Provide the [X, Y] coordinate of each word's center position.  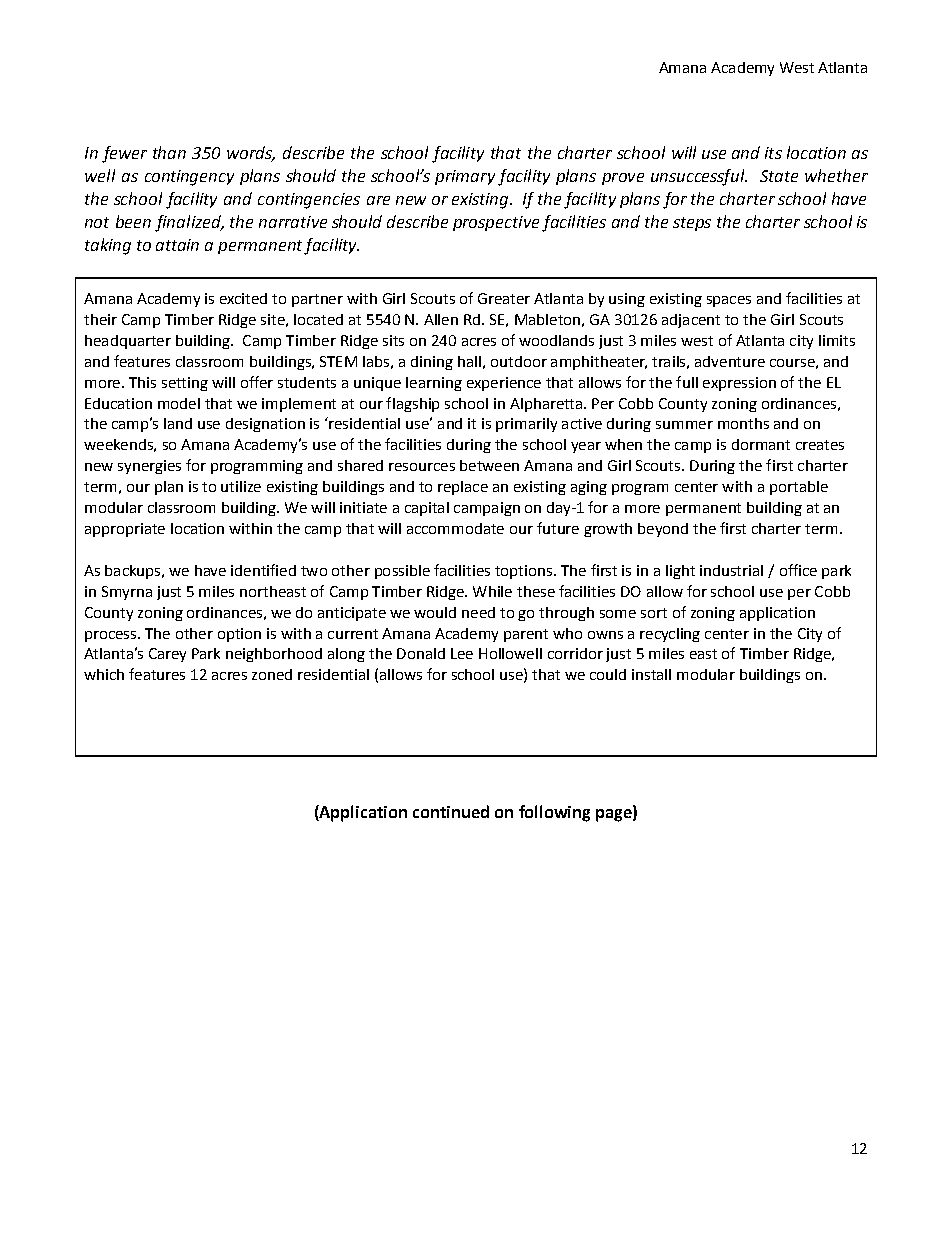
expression [739, 384]
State [779, 176]
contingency [189, 178]
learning [434, 384]
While [492, 591]
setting [185, 384]
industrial [731, 570]
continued [451, 811]
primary [465, 177]
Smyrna [127, 593]
